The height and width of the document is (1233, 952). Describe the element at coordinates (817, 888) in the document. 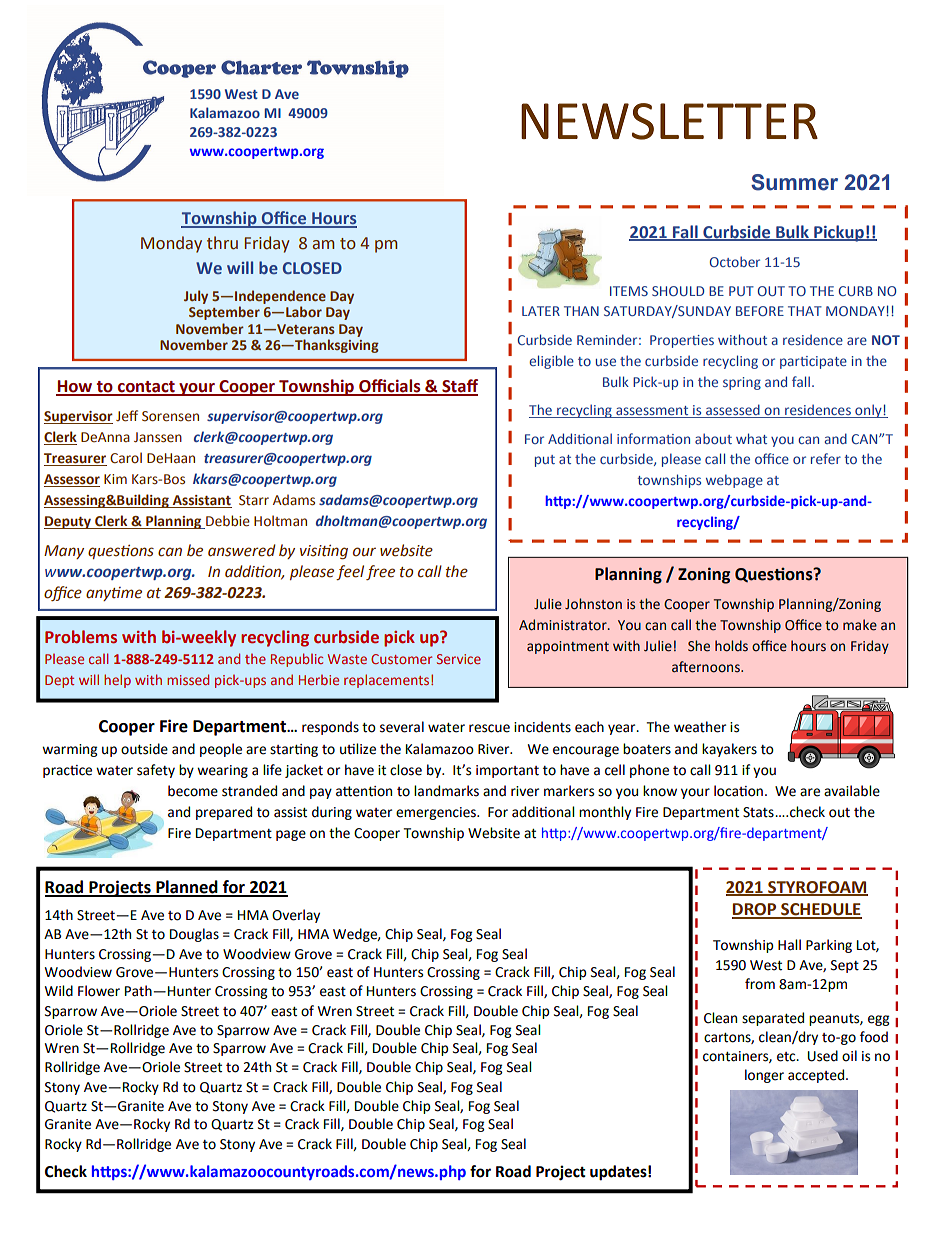

I see `STYROFOAM` at that location.
